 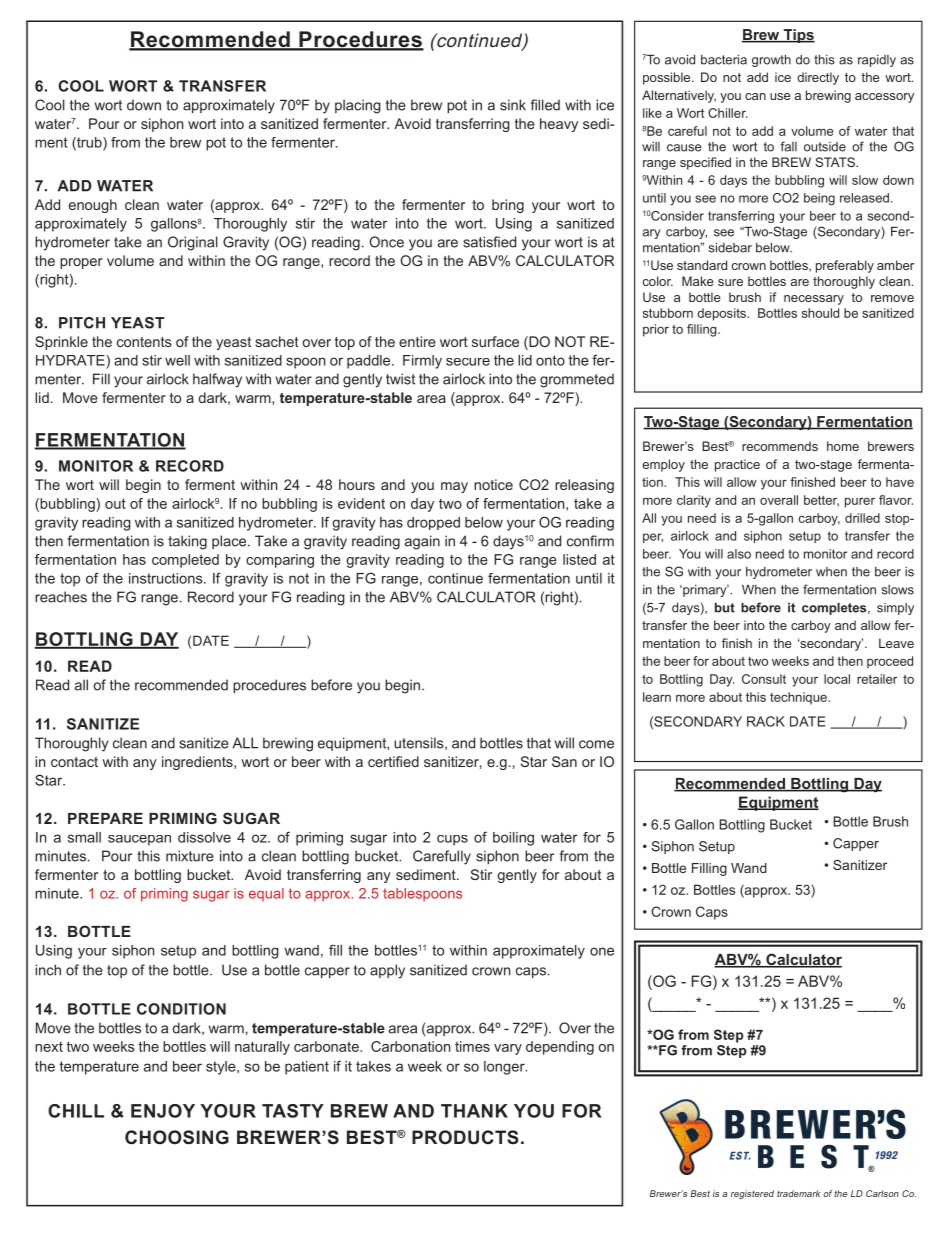 What do you see at coordinates (468, 362) in the screenshot?
I see `secure` at bounding box center [468, 362].
